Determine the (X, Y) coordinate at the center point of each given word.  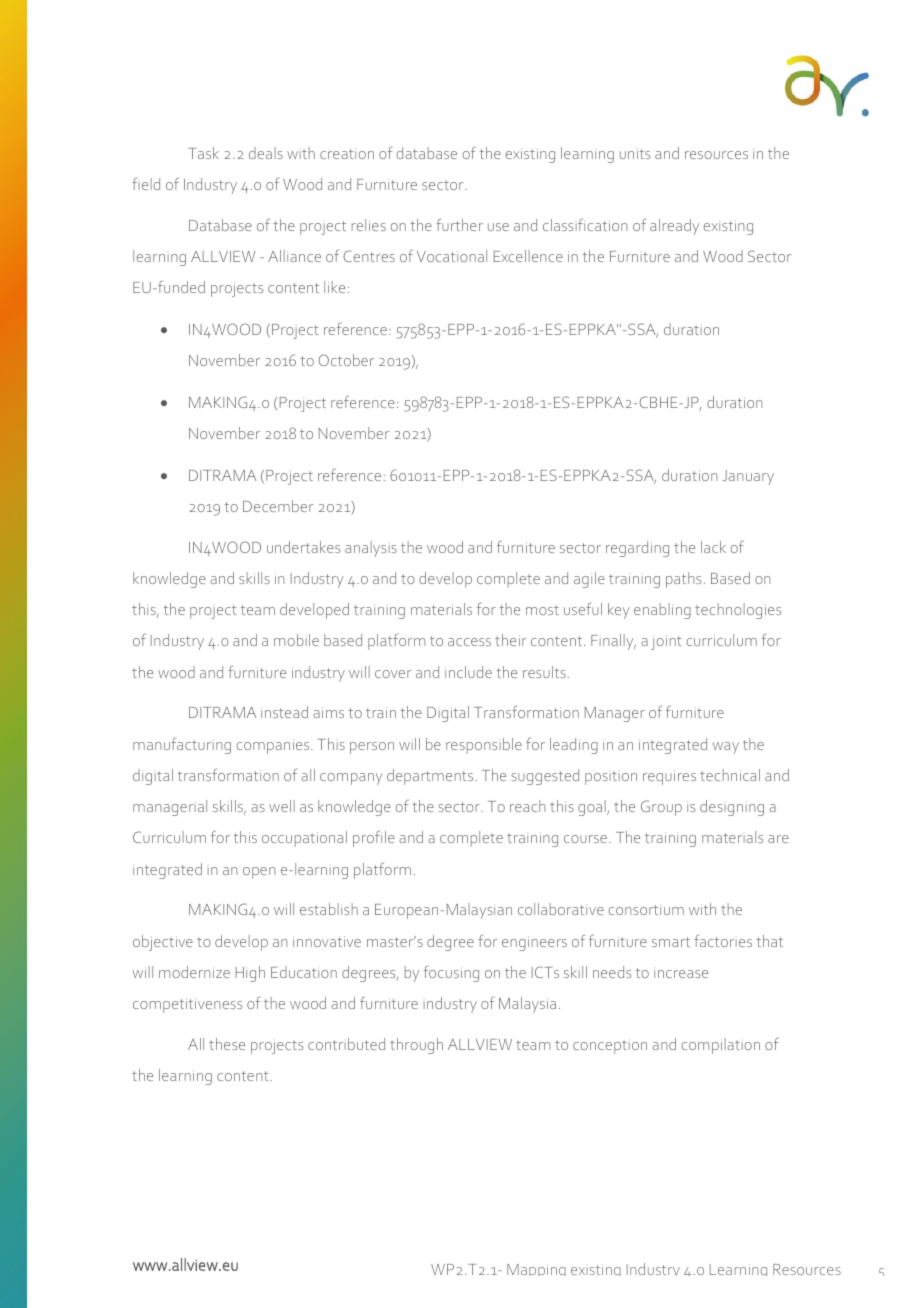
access (469, 642)
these (227, 1044)
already (674, 227)
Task (203, 153)
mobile (296, 640)
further (459, 224)
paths (683, 580)
